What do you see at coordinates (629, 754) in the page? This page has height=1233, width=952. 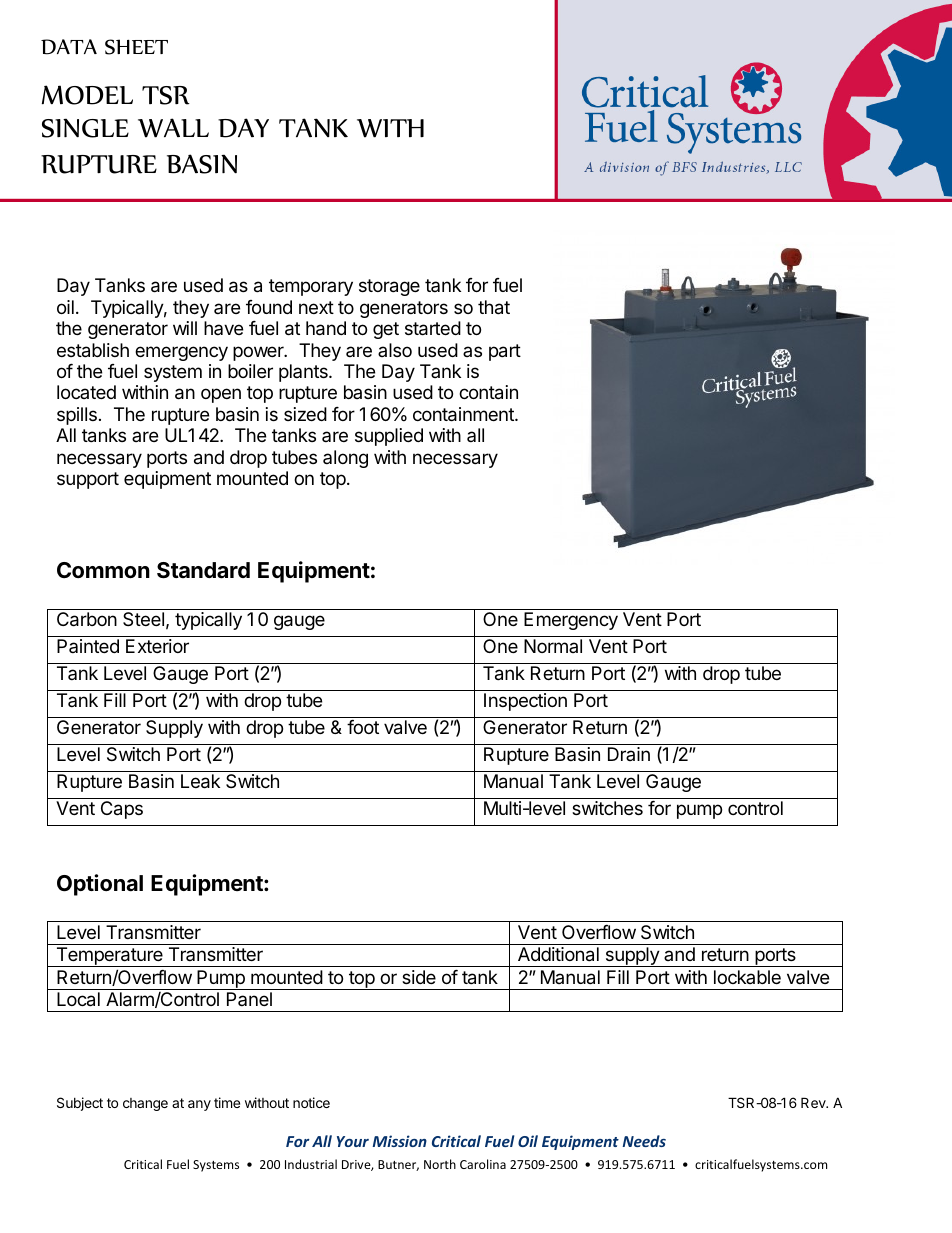 I see `Drain` at bounding box center [629, 754].
